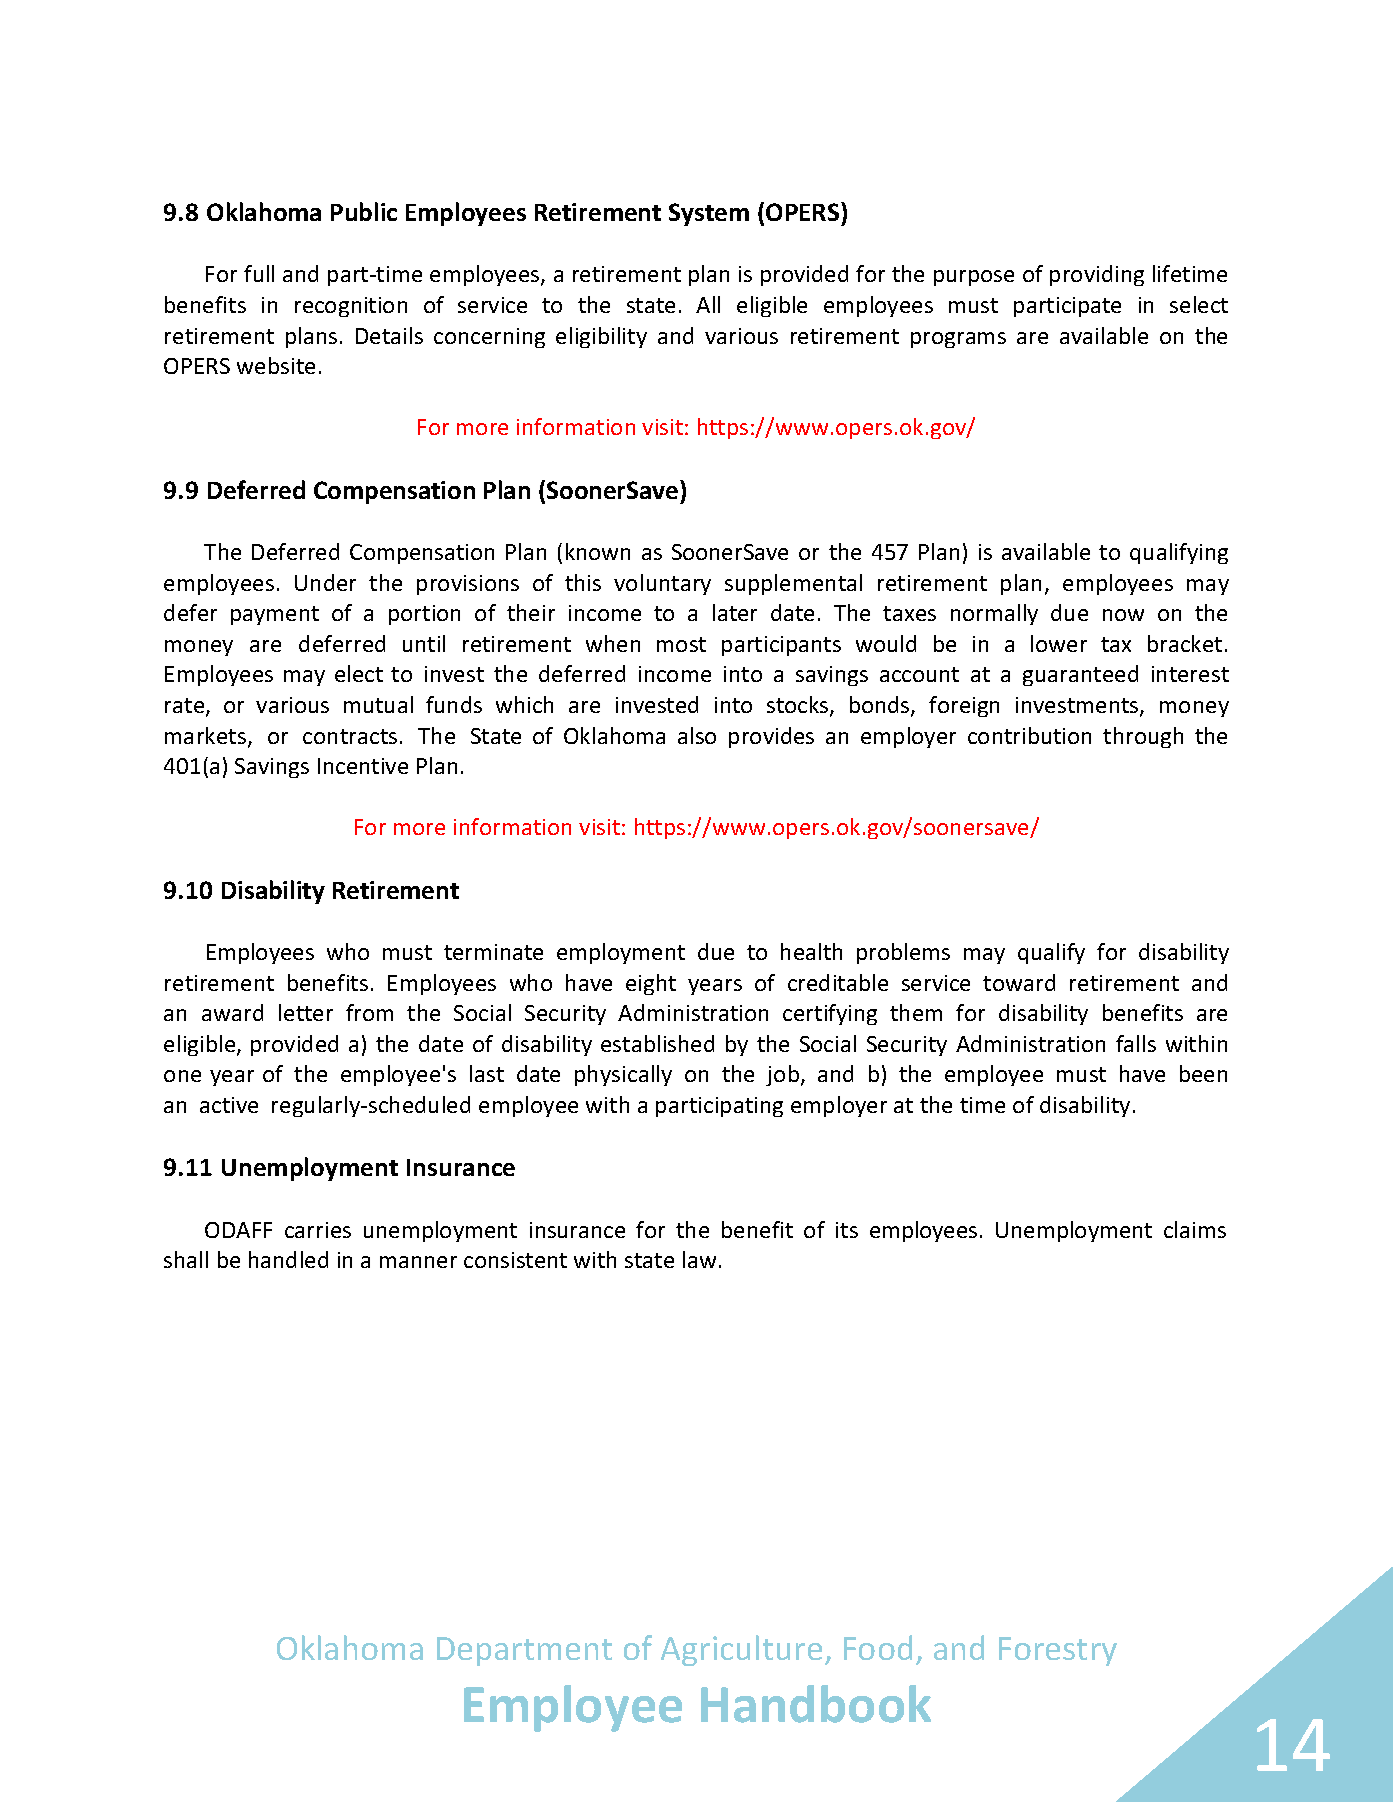 The image size is (1393, 1803). Describe the element at coordinates (741, 1650) in the screenshot. I see `Agriculture` at that location.
